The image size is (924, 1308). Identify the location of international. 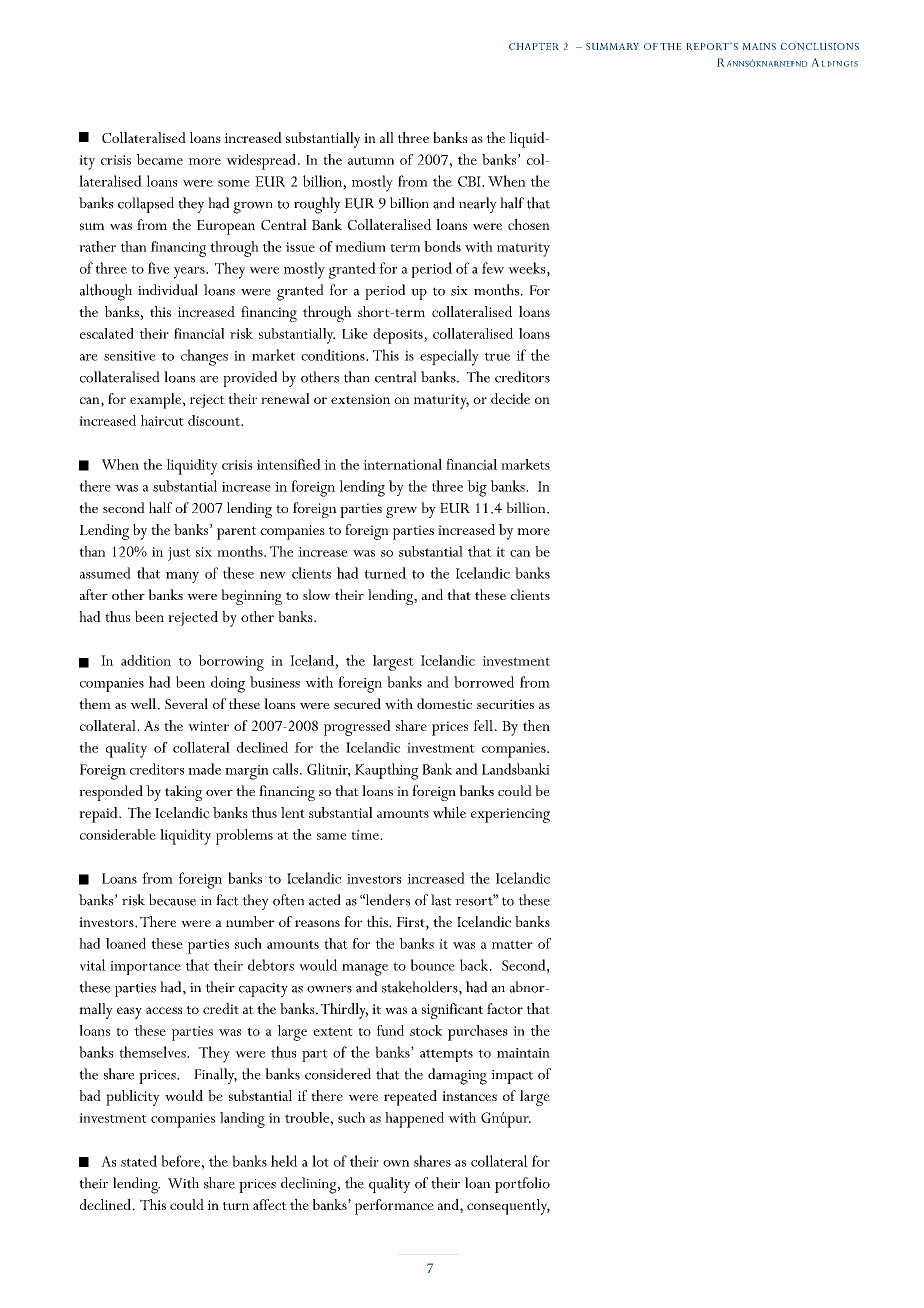
(402, 464).
